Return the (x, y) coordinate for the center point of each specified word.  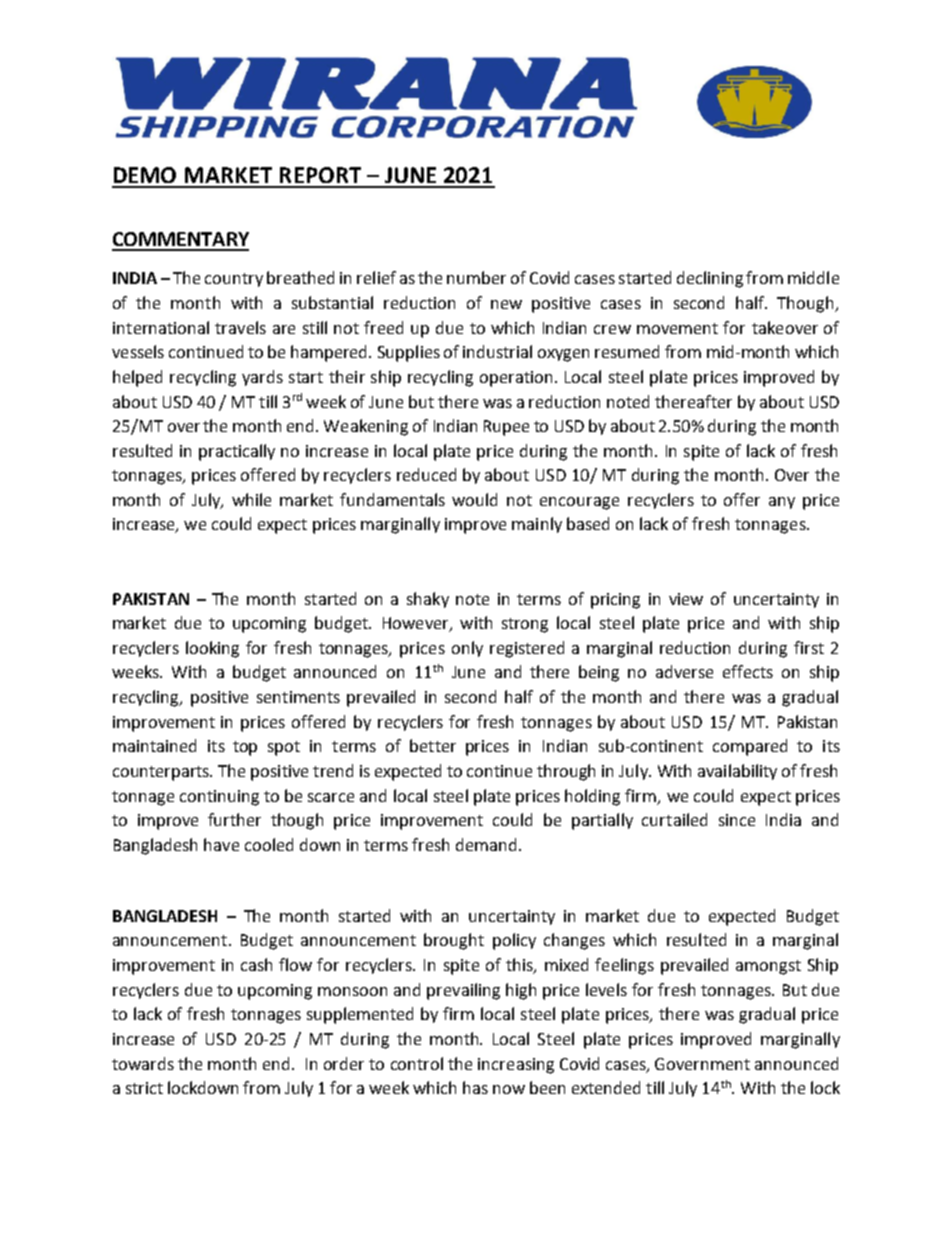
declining (710, 279)
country (234, 280)
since (737, 820)
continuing (219, 798)
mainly (537, 525)
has (475, 1087)
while (251, 499)
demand (486, 844)
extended (606, 1087)
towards (143, 1063)
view (686, 599)
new (506, 304)
